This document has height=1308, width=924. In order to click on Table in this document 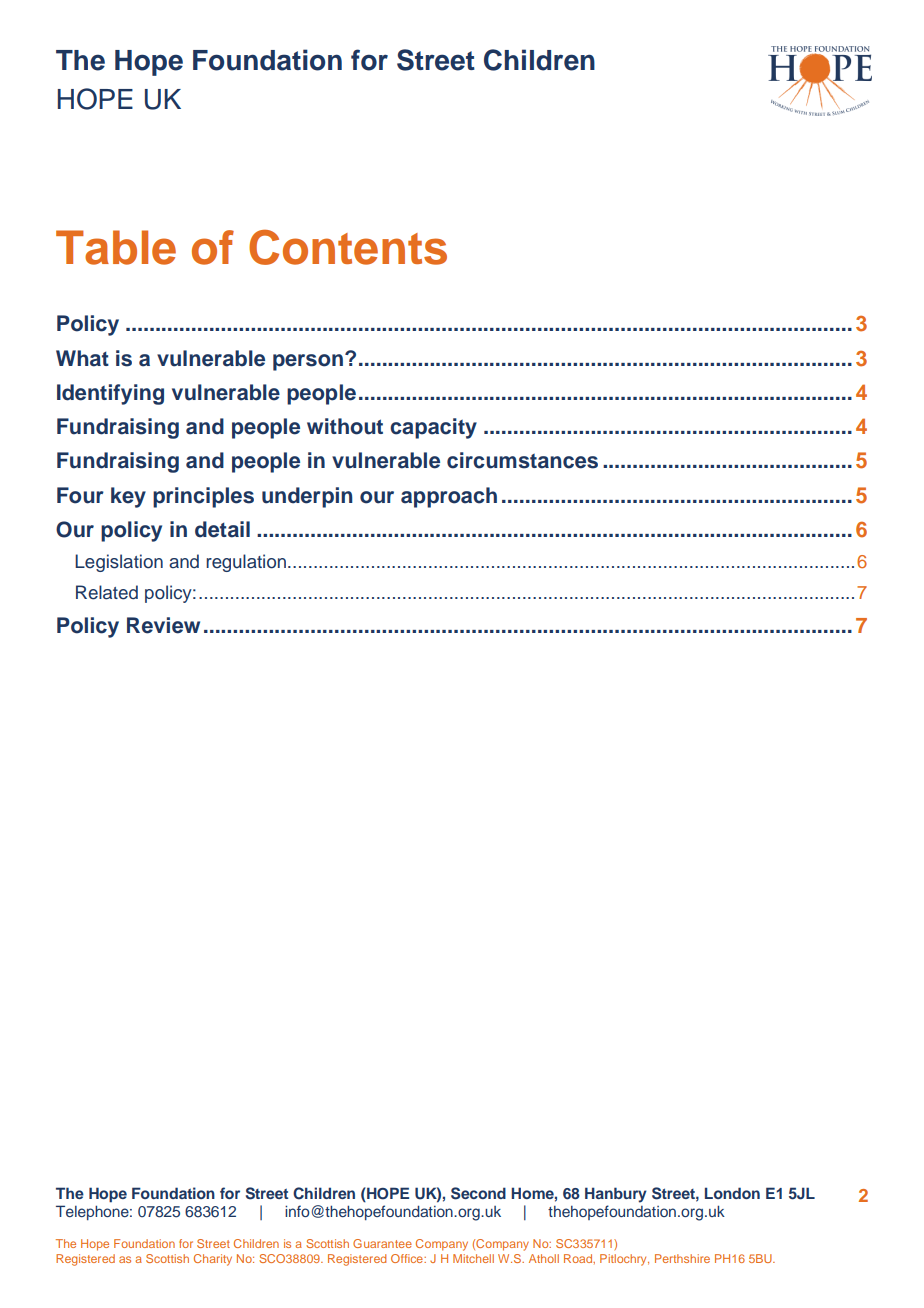, I will do `click(116, 247)`.
